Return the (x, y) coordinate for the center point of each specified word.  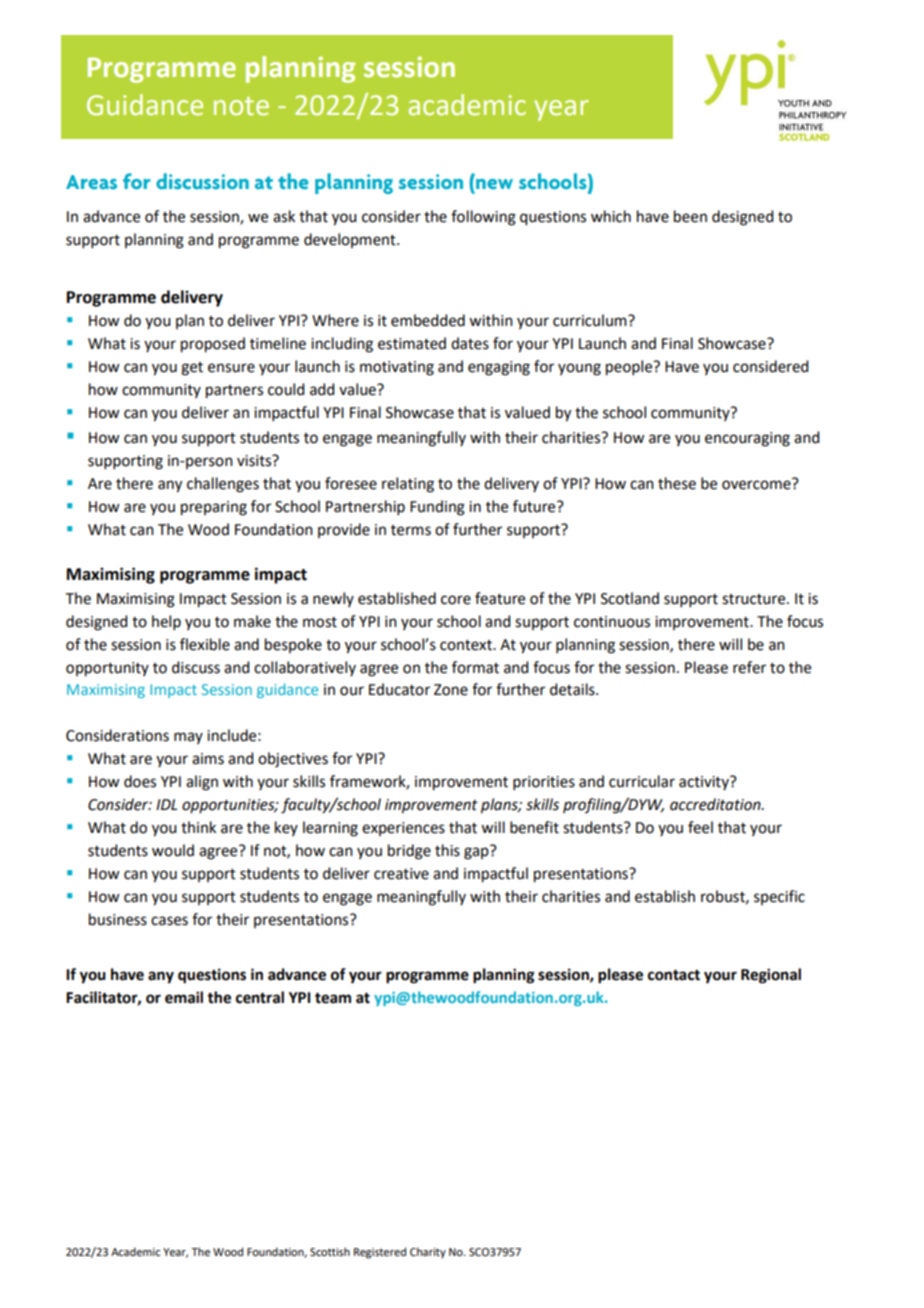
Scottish (330, 1251)
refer (749, 667)
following (483, 218)
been (690, 216)
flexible (205, 644)
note (241, 106)
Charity (428, 1253)
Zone (451, 690)
